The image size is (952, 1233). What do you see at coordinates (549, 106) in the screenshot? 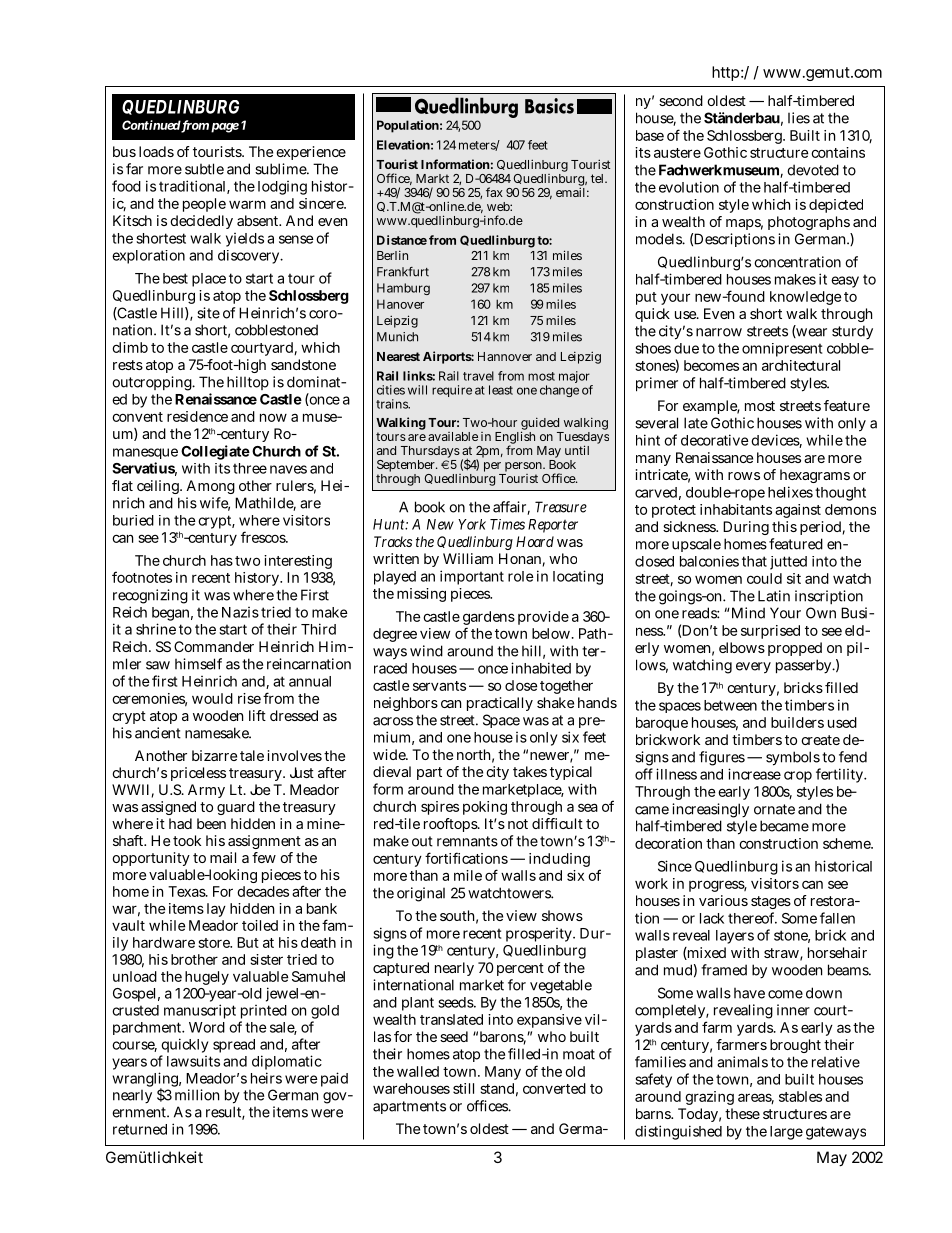
I see `Basics` at bounding box center [549, 106].
